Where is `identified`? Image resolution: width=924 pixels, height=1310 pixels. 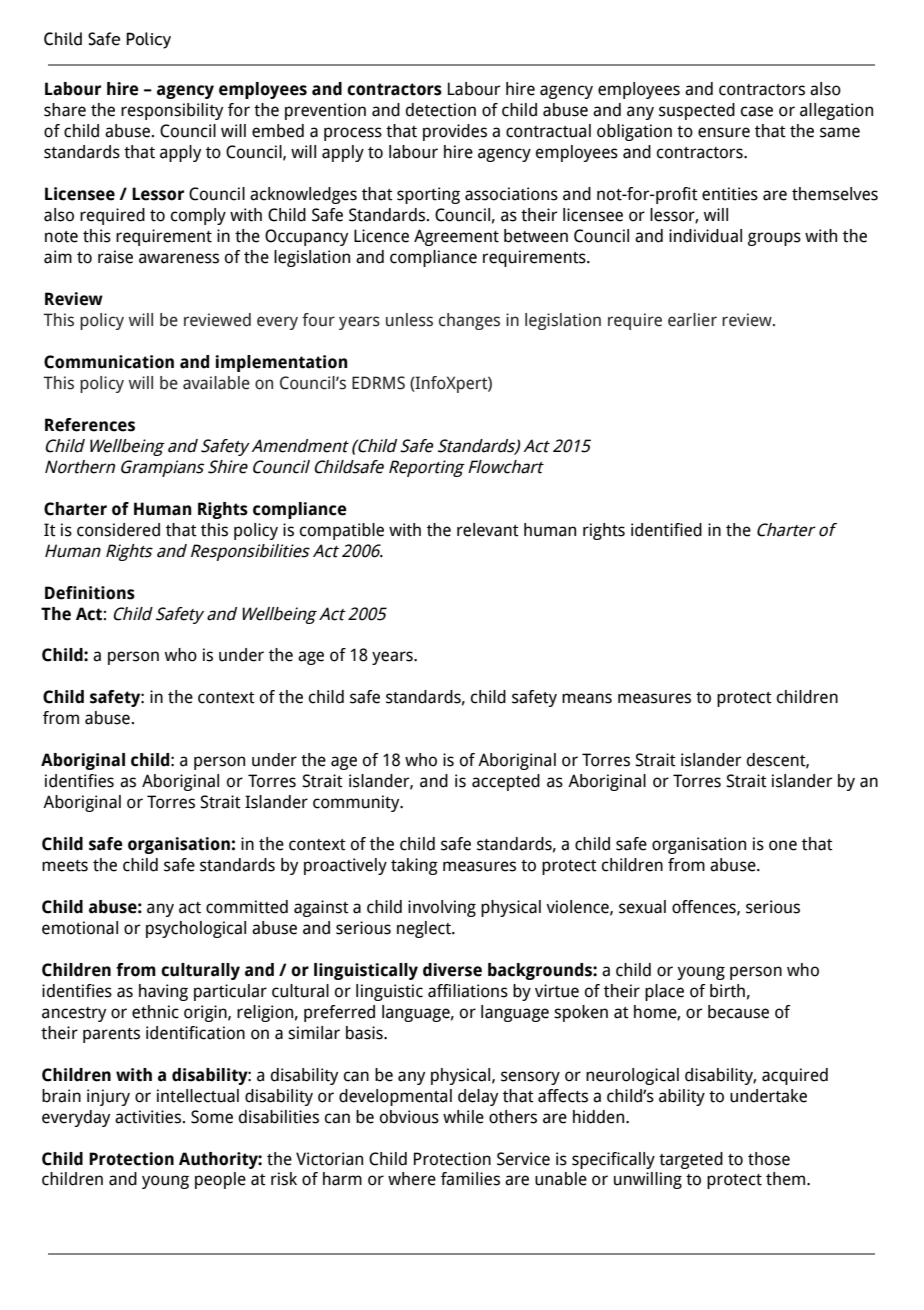
identified is located at coordinates (666, 530).
